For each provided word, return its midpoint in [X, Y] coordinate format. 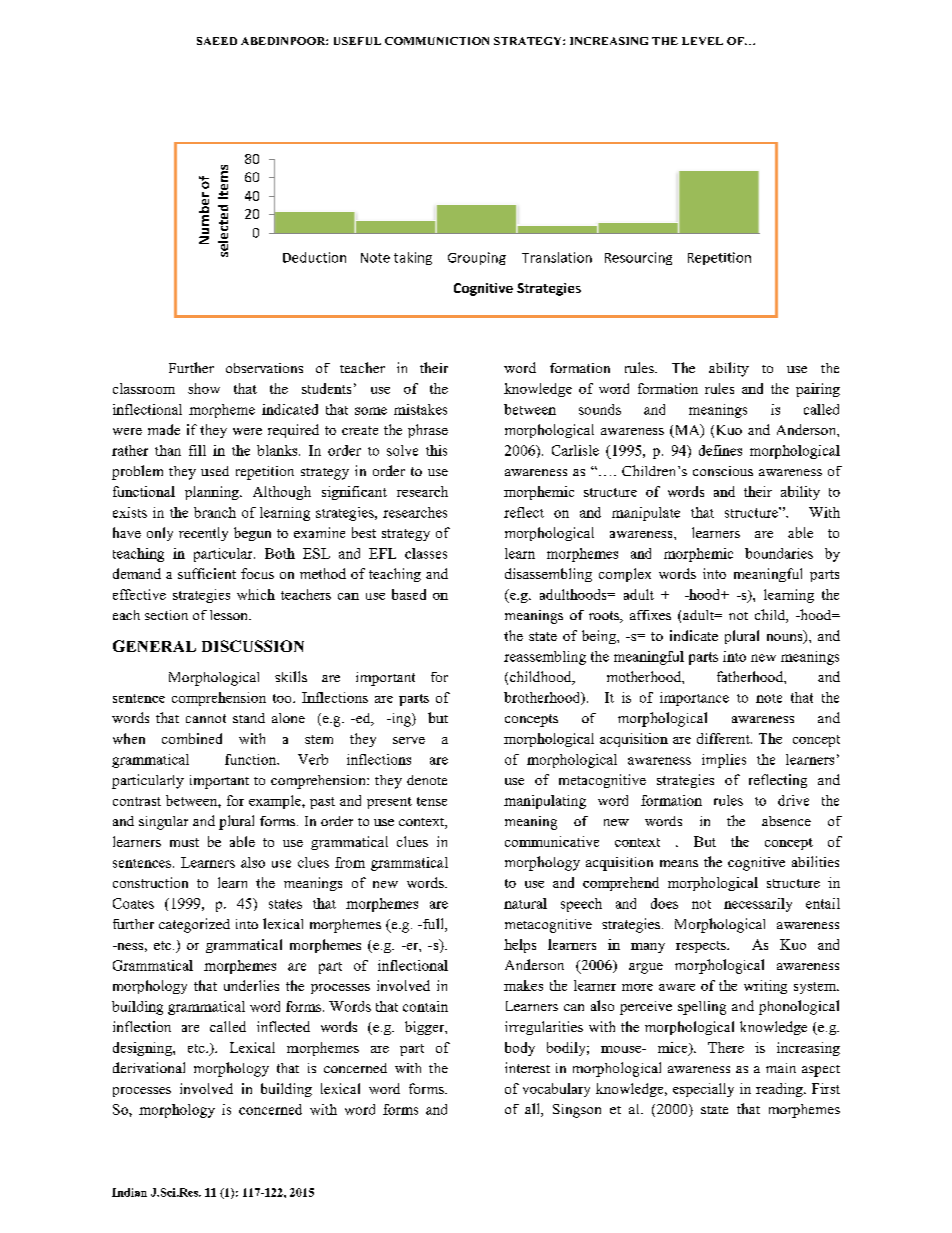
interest [527, 1067]
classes [426, 553]
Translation [557, 257]
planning [213, 493]
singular [163, 823]
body [520, 1049]
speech [581, 905]
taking [413, 258]
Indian [129, 1192]
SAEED [217, 41]
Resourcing [638, 258]
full [433, 925]
